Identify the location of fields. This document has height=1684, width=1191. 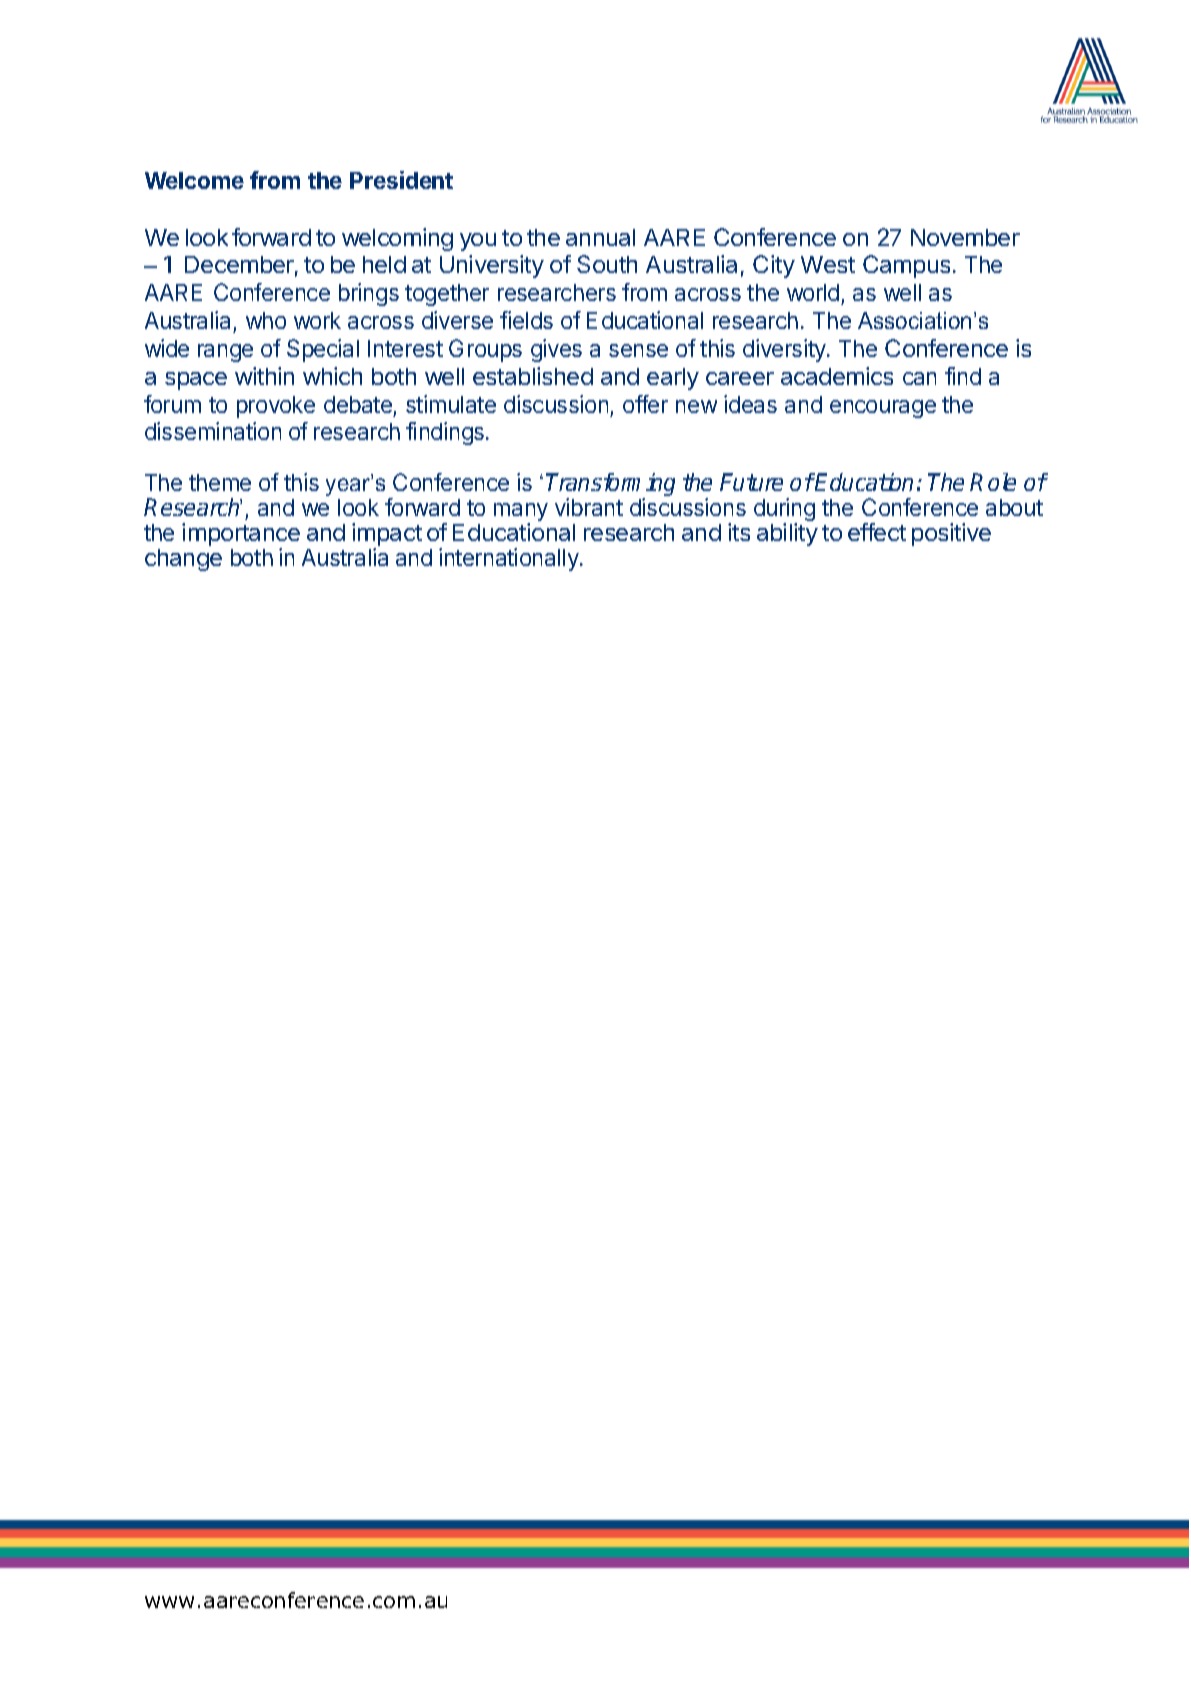
(526, 320).
